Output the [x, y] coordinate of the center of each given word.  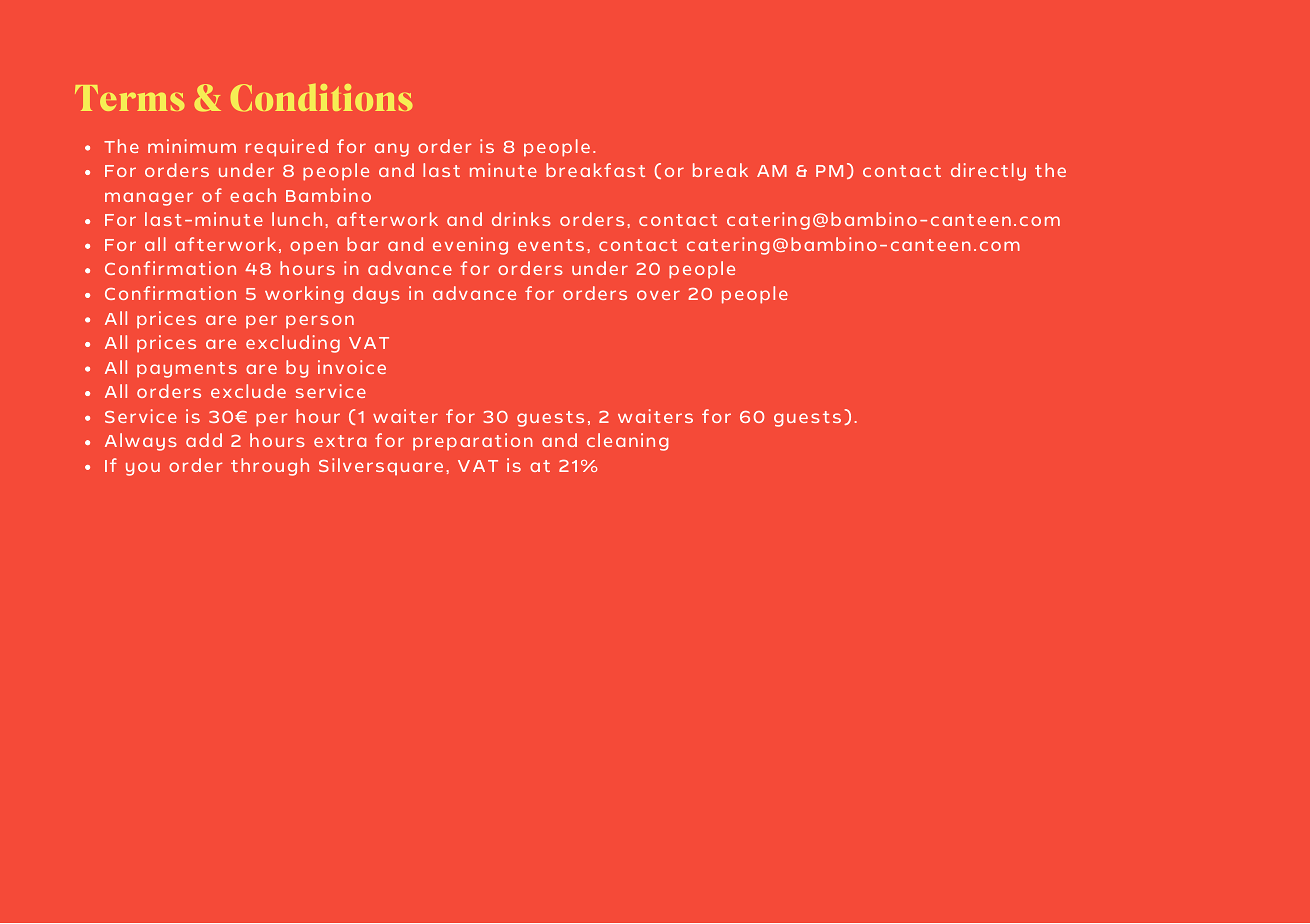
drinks [521, 219]
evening [470, 246]
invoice [352, 367]
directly [988, 172]
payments [187, 370]
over [658, 295]
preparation [473, 442]
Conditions [321, 97]
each [253, 195]
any [392, 150]
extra [340, 441]
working [304, 295]
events [551, 245]
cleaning [627, 442]
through [270, 467]
